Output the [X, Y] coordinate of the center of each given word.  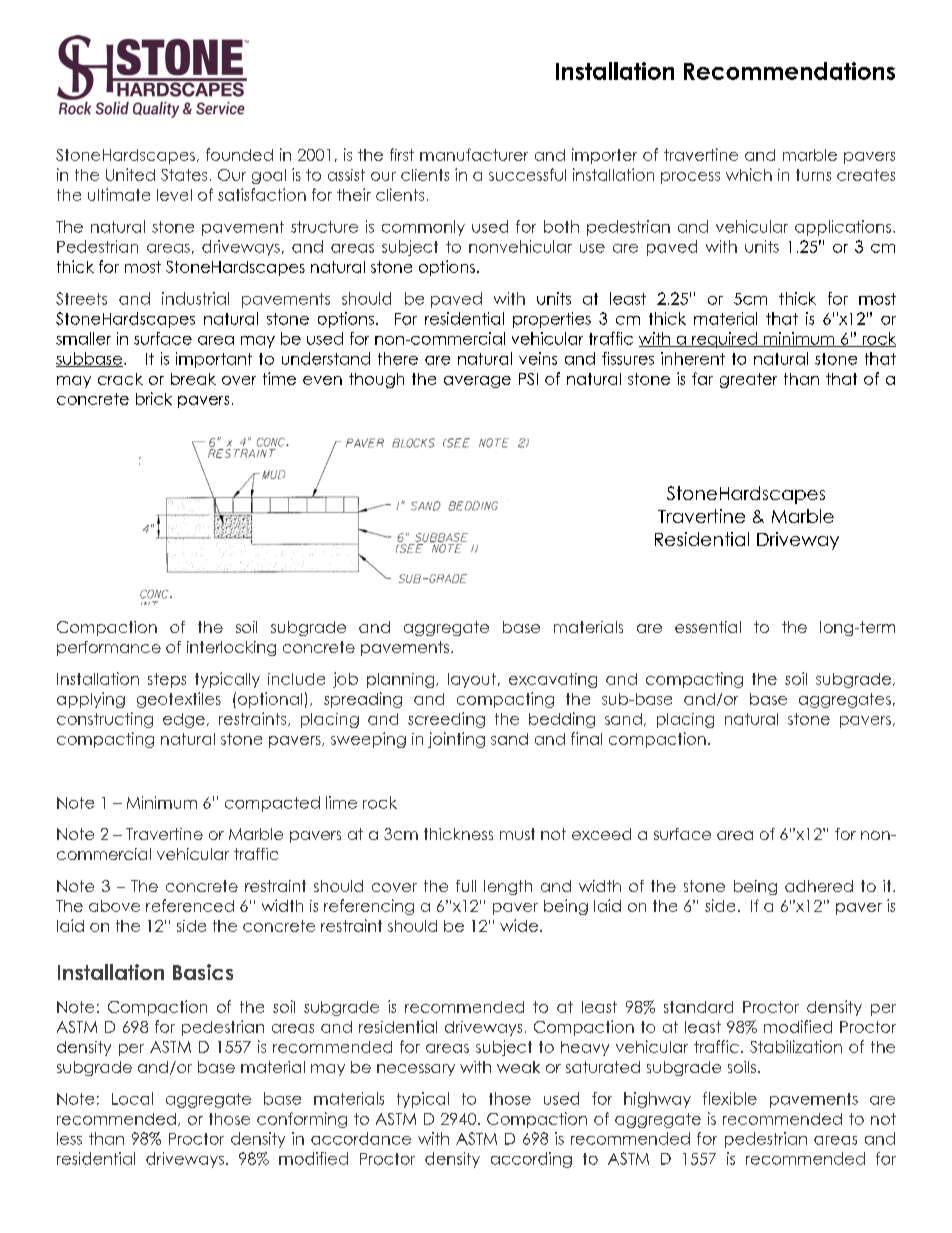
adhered [819, 886]
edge [184, 720]
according [531, 1160]
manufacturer [474, 154]
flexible [730, 1098]
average [477, 382]
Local [132, 1098]
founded [239, 154]
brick [154, 398]
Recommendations [789, 71]
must [517, 834]
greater [748, 380]
